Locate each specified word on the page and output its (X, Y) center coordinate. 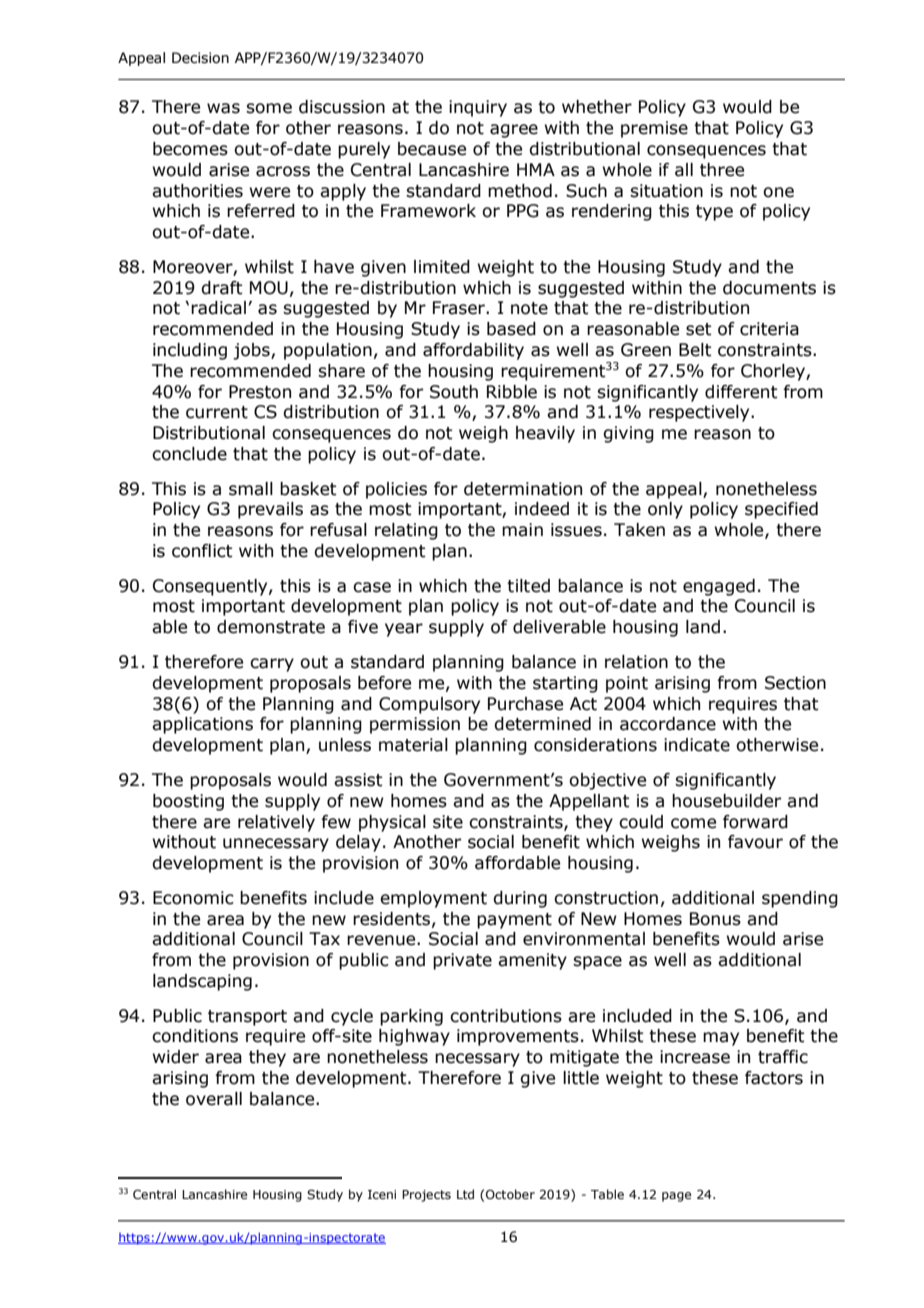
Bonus (715, 919)
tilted (528, 586)
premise (654, 129)
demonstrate (271, 627)
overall (214, 1099)
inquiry (478, 108)
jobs (252, 351)
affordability (473, 351)
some (269, 108)
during (520, 899)
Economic (193, 898)
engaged (719, 587)
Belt (695, 350)
